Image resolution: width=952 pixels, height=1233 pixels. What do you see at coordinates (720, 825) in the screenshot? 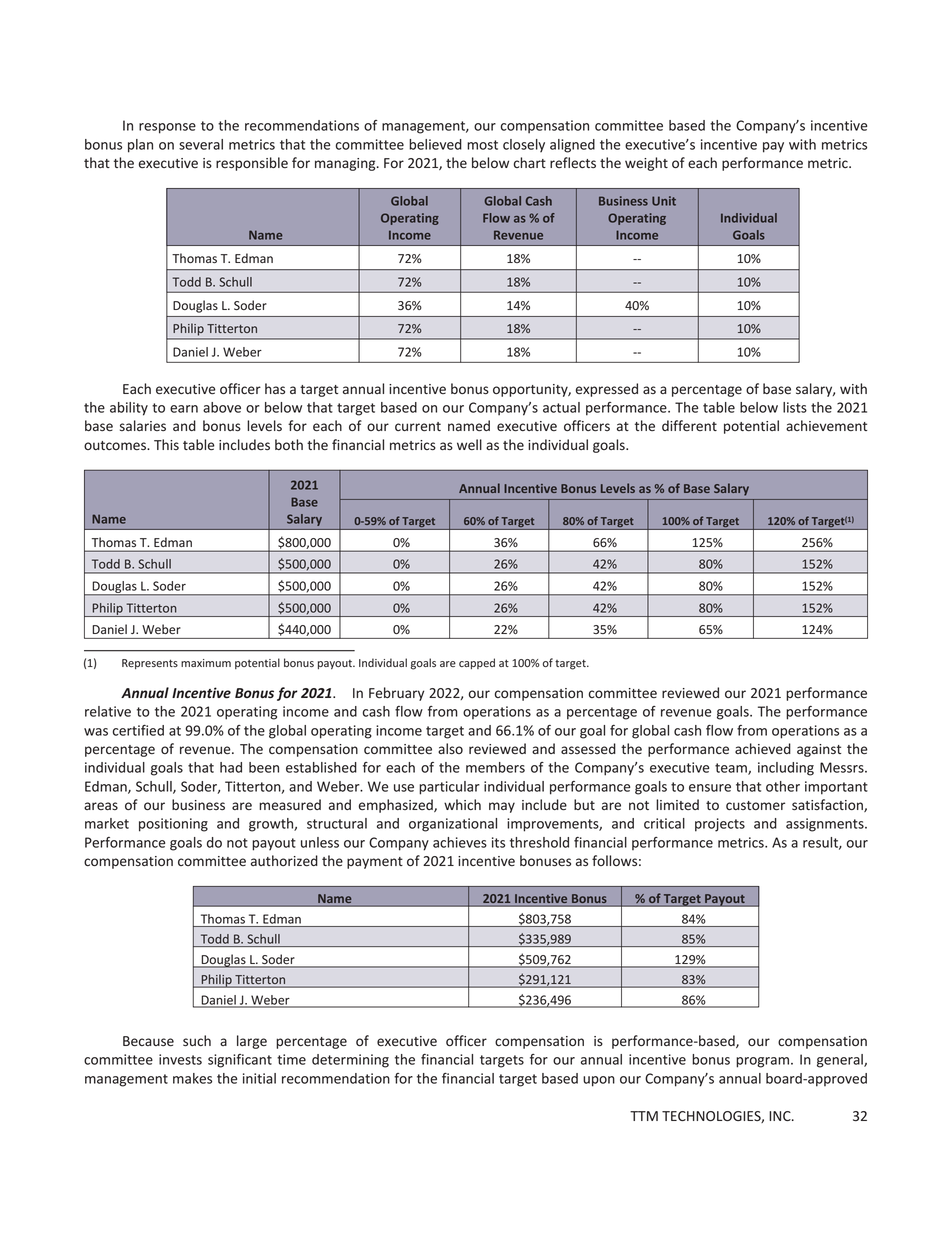
I see `projects` at bounding box center [720, 825].
